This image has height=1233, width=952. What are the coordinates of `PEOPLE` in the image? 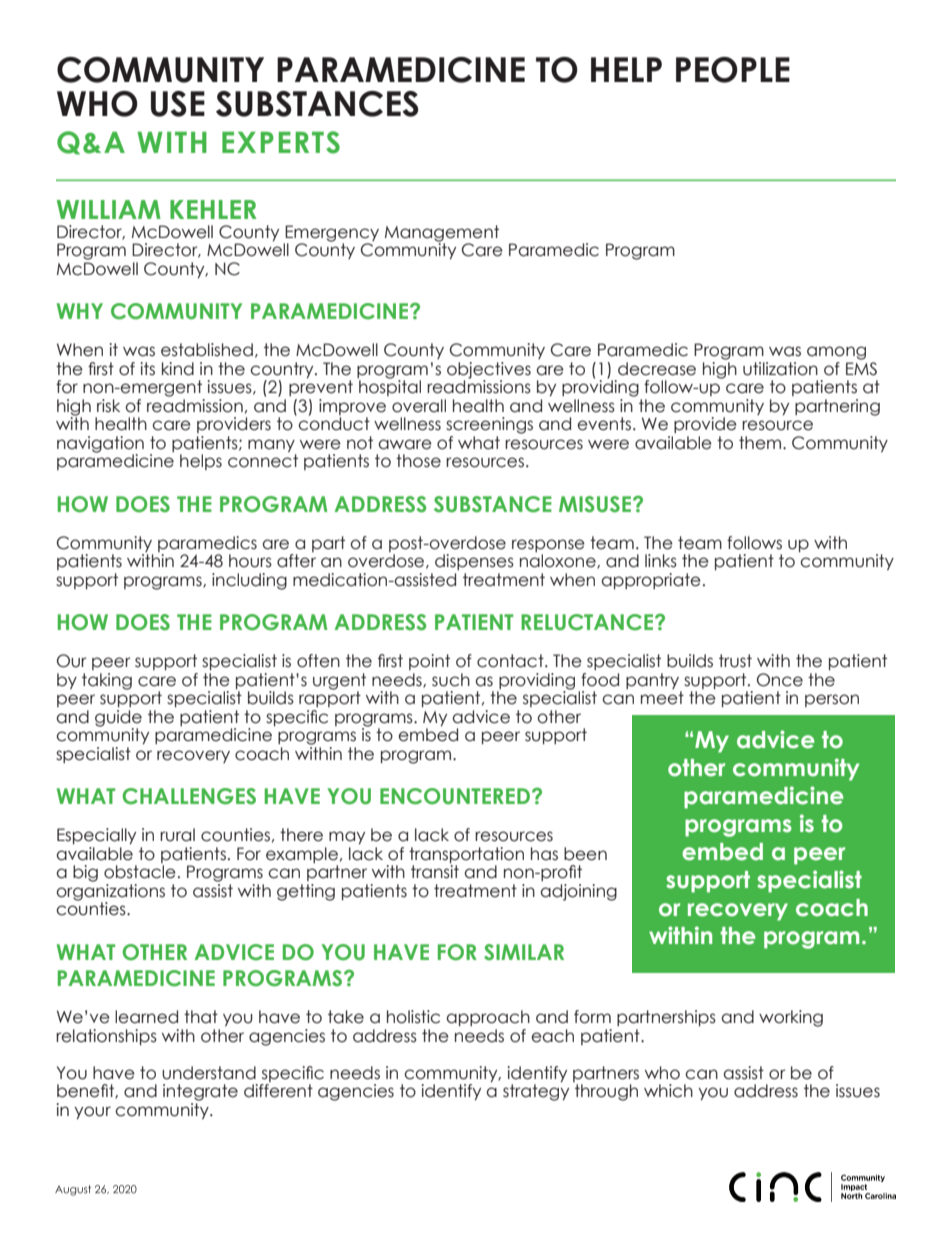 It's located at (733, 70).
